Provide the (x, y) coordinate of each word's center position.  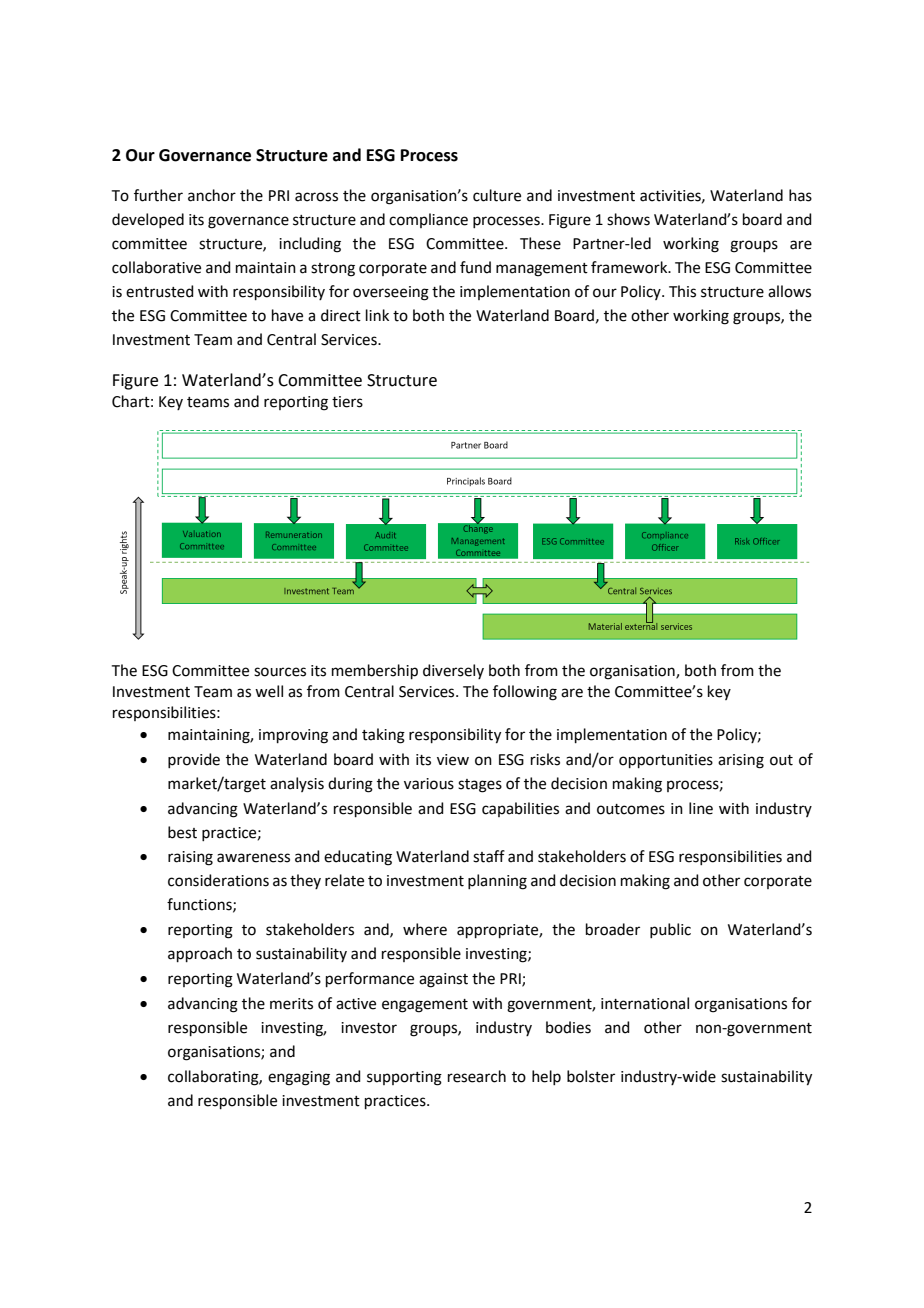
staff (489, 856)
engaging (299, 1078)
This (682, 291)
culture (497, 195)
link (377, 315)
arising (741, 761)
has (800, 195)
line (701, 808)
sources (280, 672)
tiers (347, 402)
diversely (453, 671)
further (158, 195)
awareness (253, 858)
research (477, 1076)
